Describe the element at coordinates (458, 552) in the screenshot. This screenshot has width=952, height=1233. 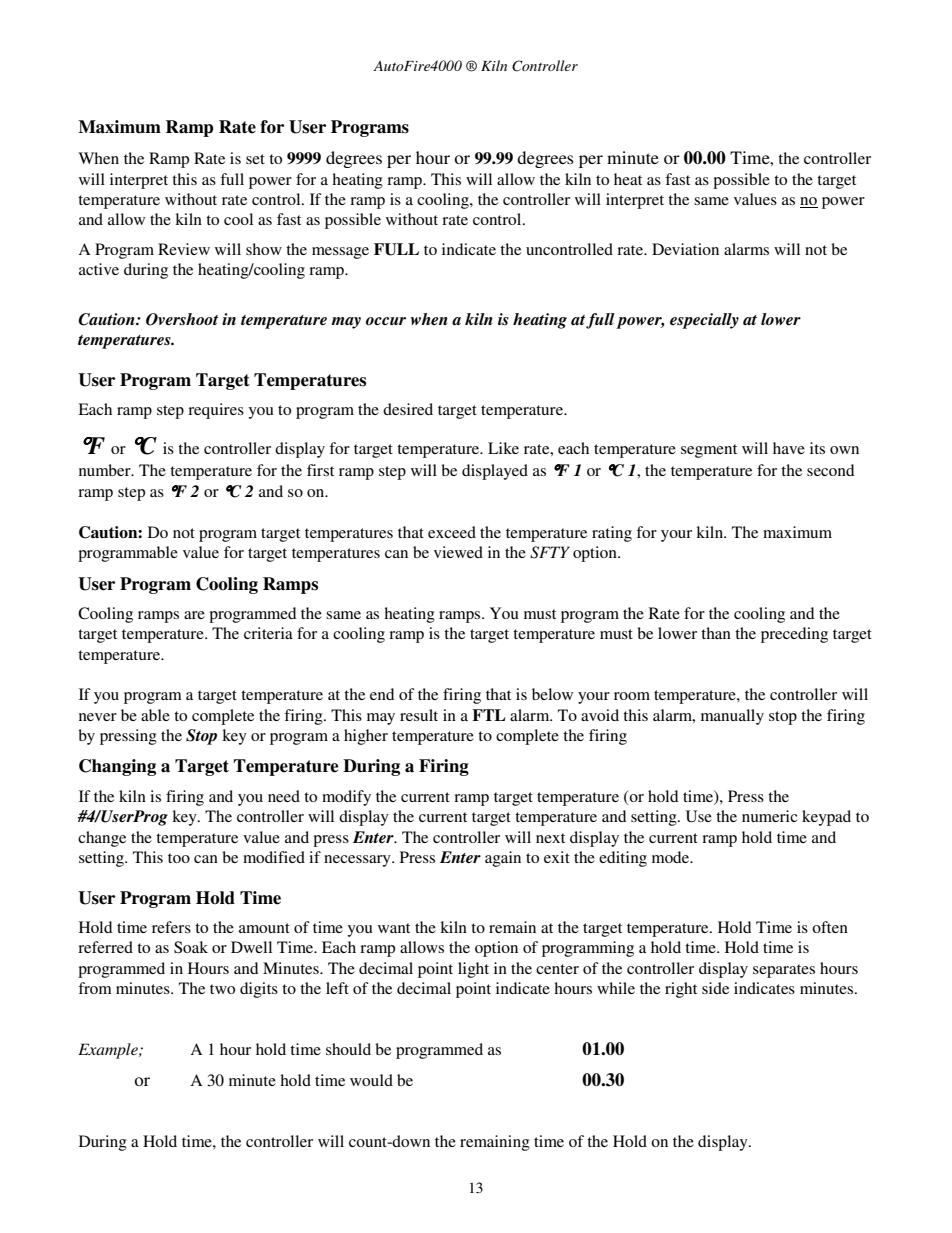
I see `viewed` at that location.
